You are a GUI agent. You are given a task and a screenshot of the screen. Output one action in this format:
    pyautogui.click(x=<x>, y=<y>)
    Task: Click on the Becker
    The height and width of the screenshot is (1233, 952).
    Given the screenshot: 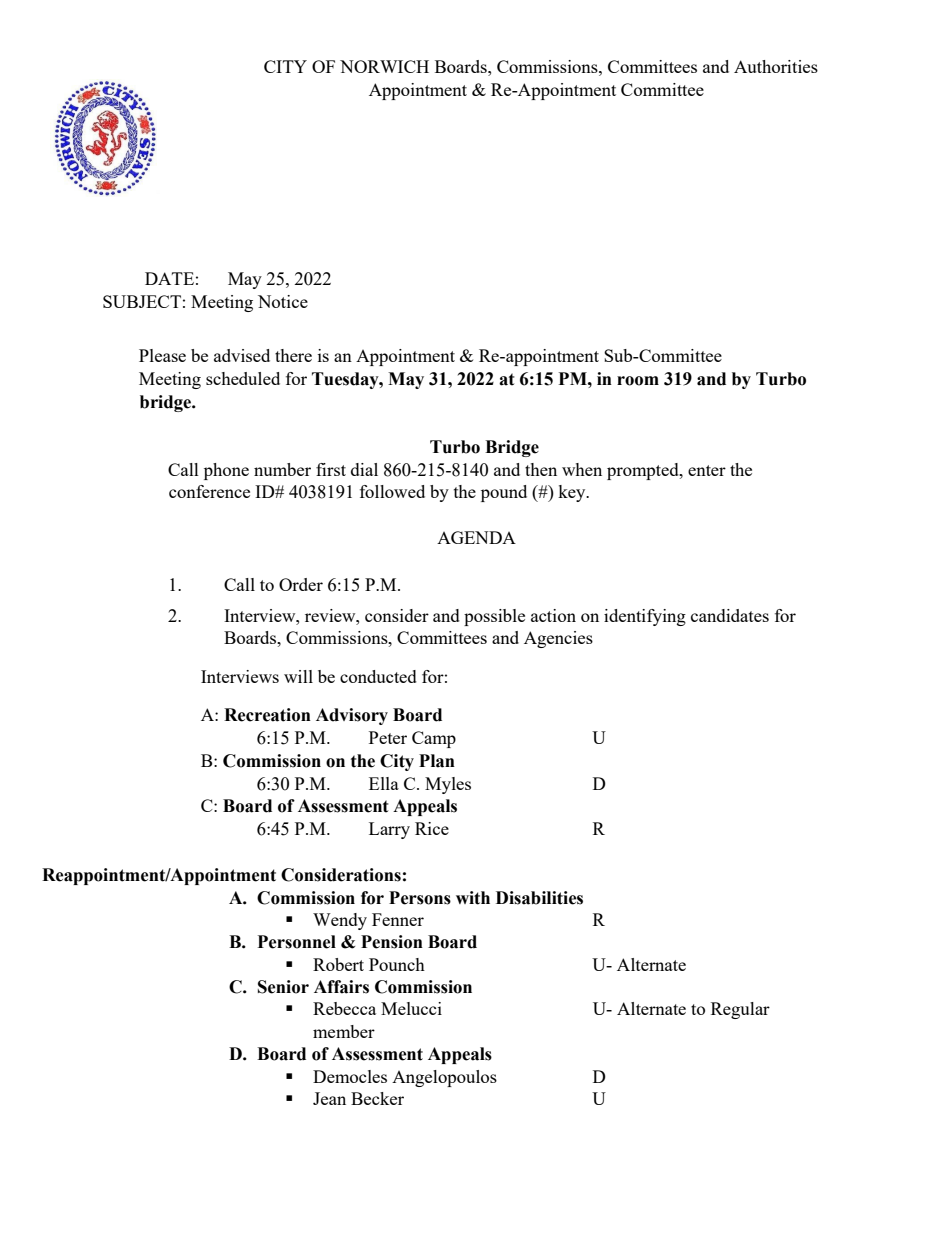 What is the action you would take?
    pyautogui.click(x=377, y=1098)
